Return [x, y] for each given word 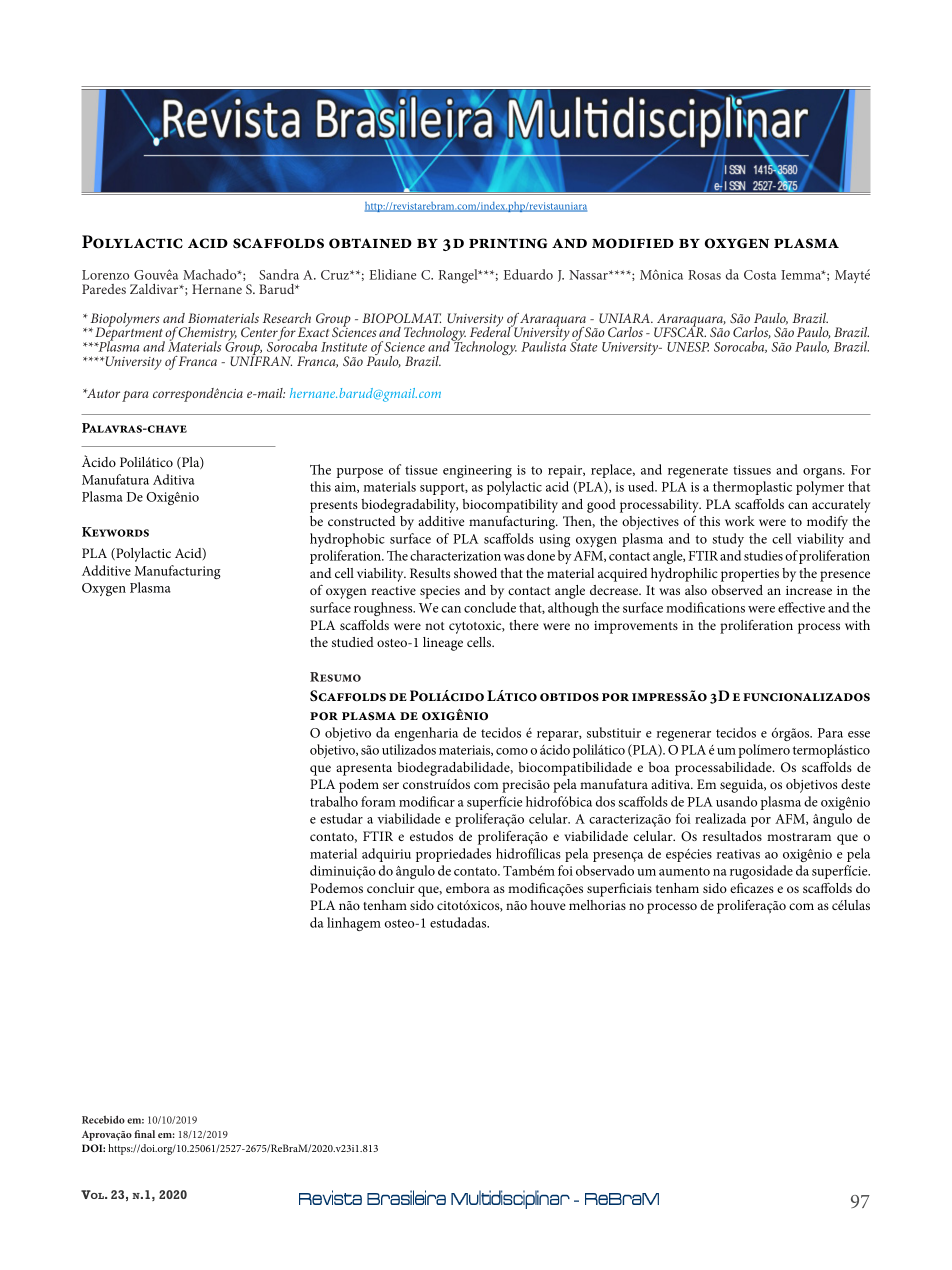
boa [659, 767]
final [144, 1134]
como [512, 751]
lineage [443, 644]
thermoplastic [752, 488]
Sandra [279, 274]
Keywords [115, 532]
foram [378, 801]
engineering [477, 471]
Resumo [335, 677]
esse [859, 734]
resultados [732, 836]
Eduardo [528, 274]
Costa [760, 275]
